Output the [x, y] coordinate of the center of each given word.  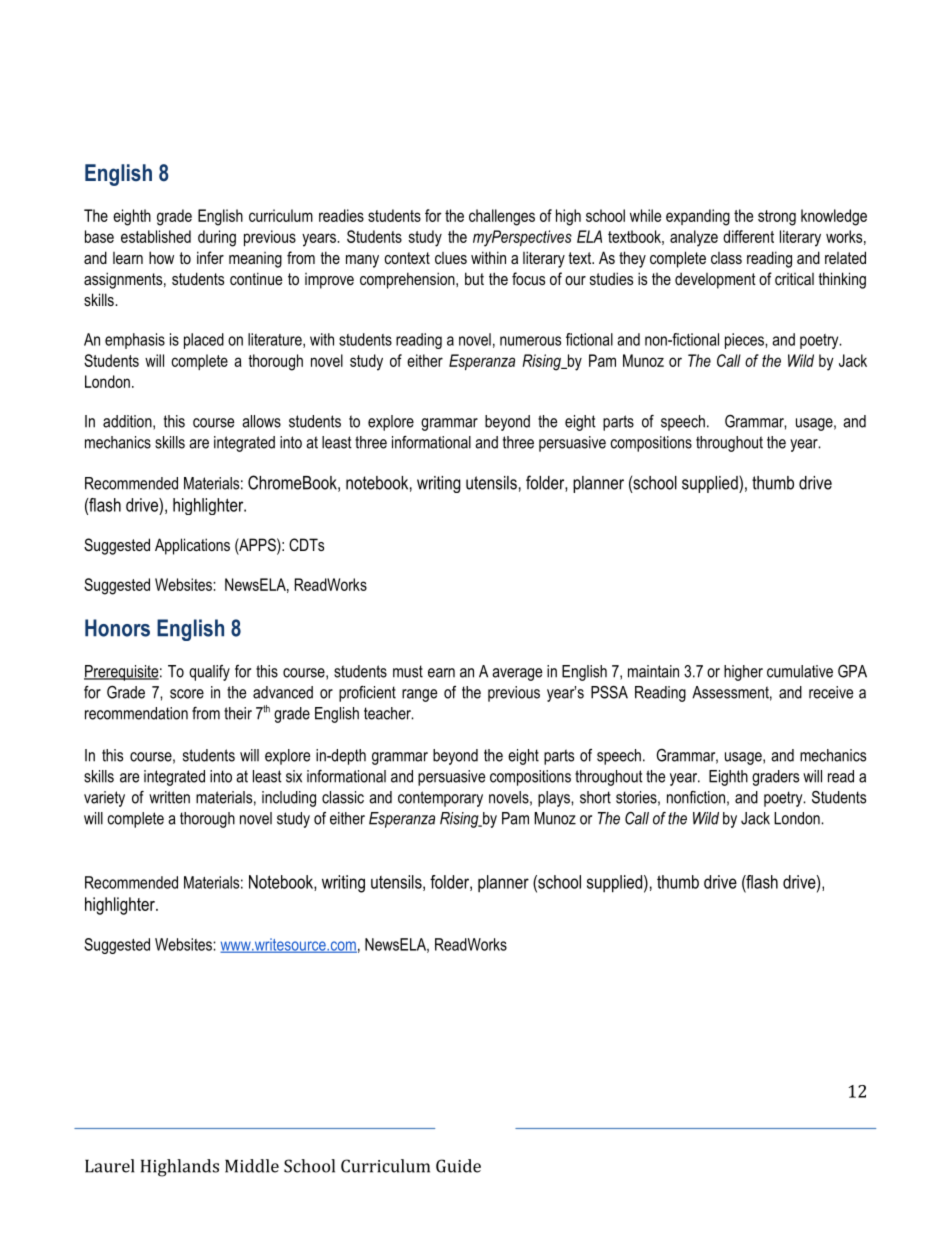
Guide [458, 1166]
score [187, 694]
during [217, 238]
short [595, 797]
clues [451, 258]
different [748, 236]
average [517, 674]
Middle [252, 1166]
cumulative [800, 671]
